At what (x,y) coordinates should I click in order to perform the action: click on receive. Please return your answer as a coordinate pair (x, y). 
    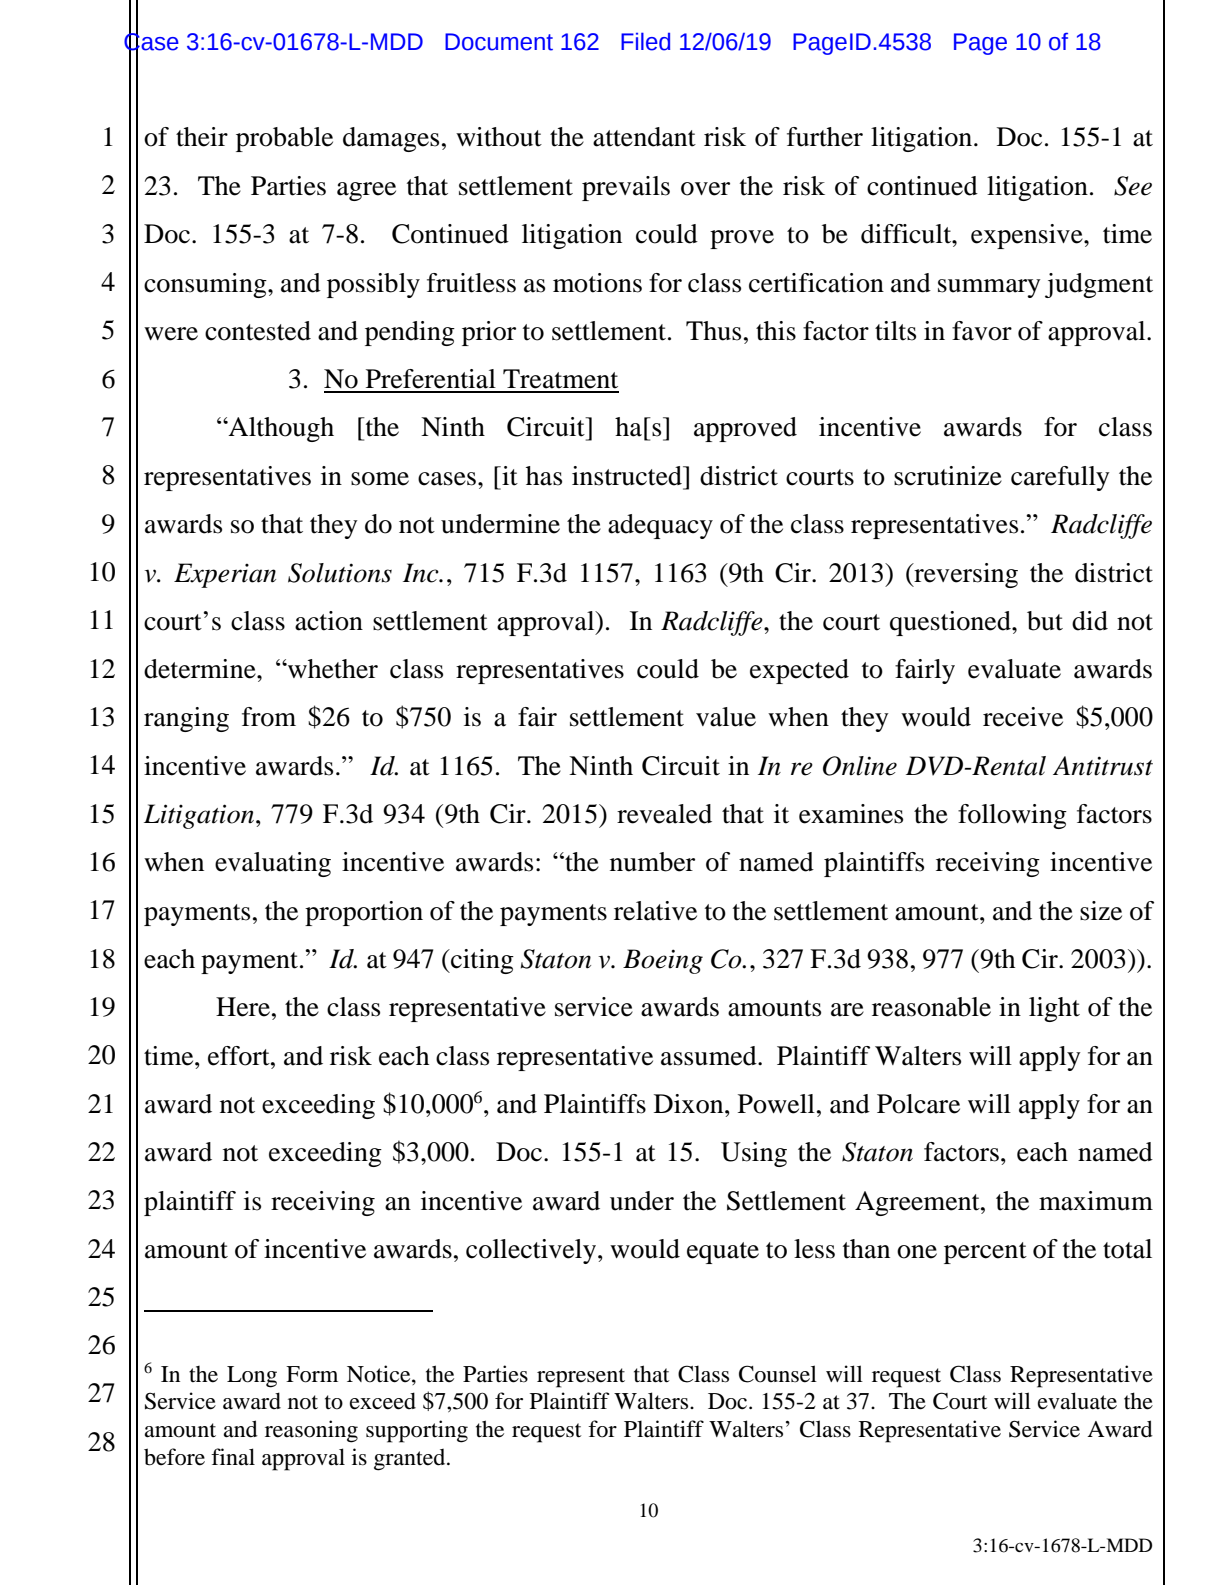
    Looking at the image, I should click on (1023, 717).
